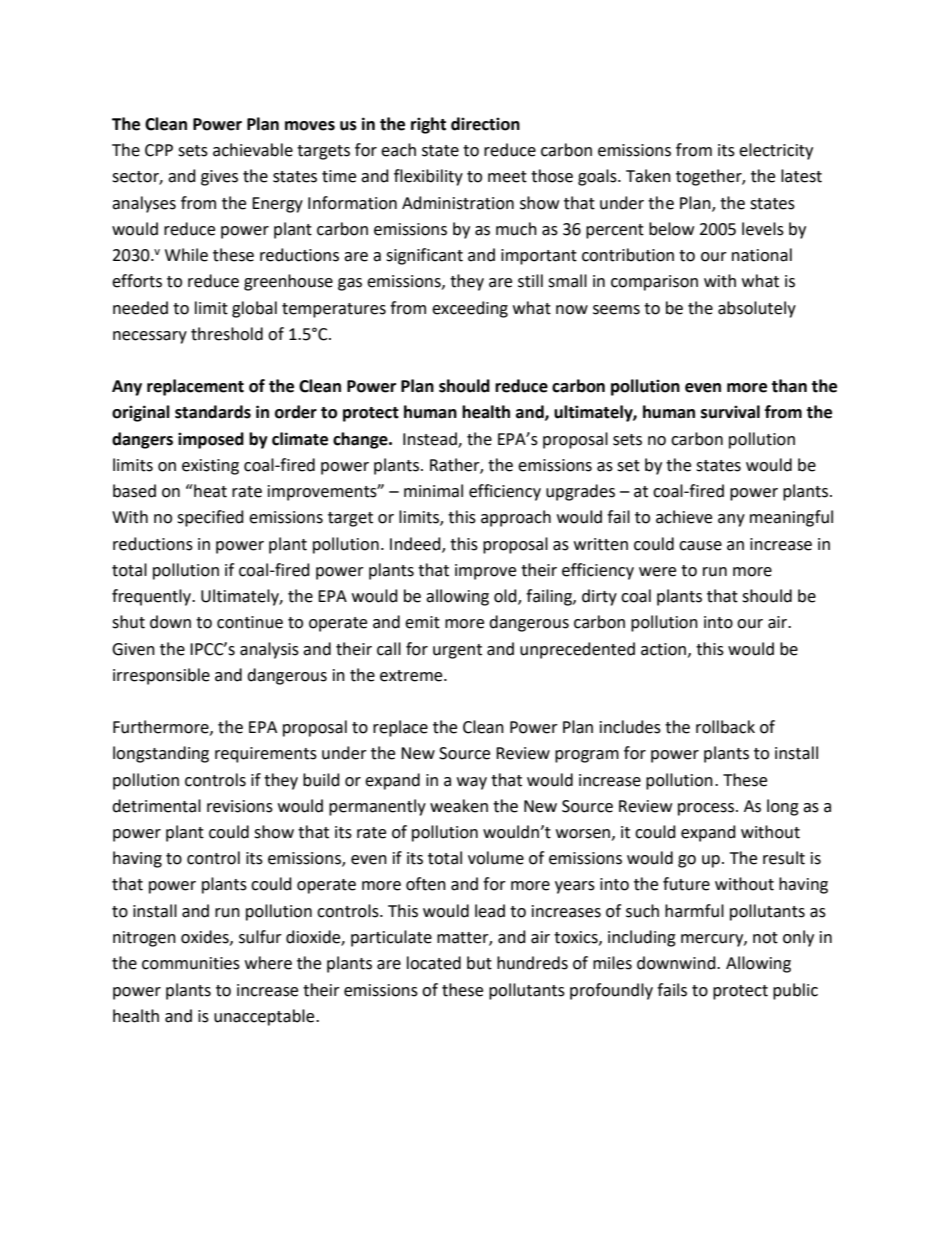  What do you see at coordinates (485, 124) in the document?
I see `direction` at bounding box center [485, 124].
